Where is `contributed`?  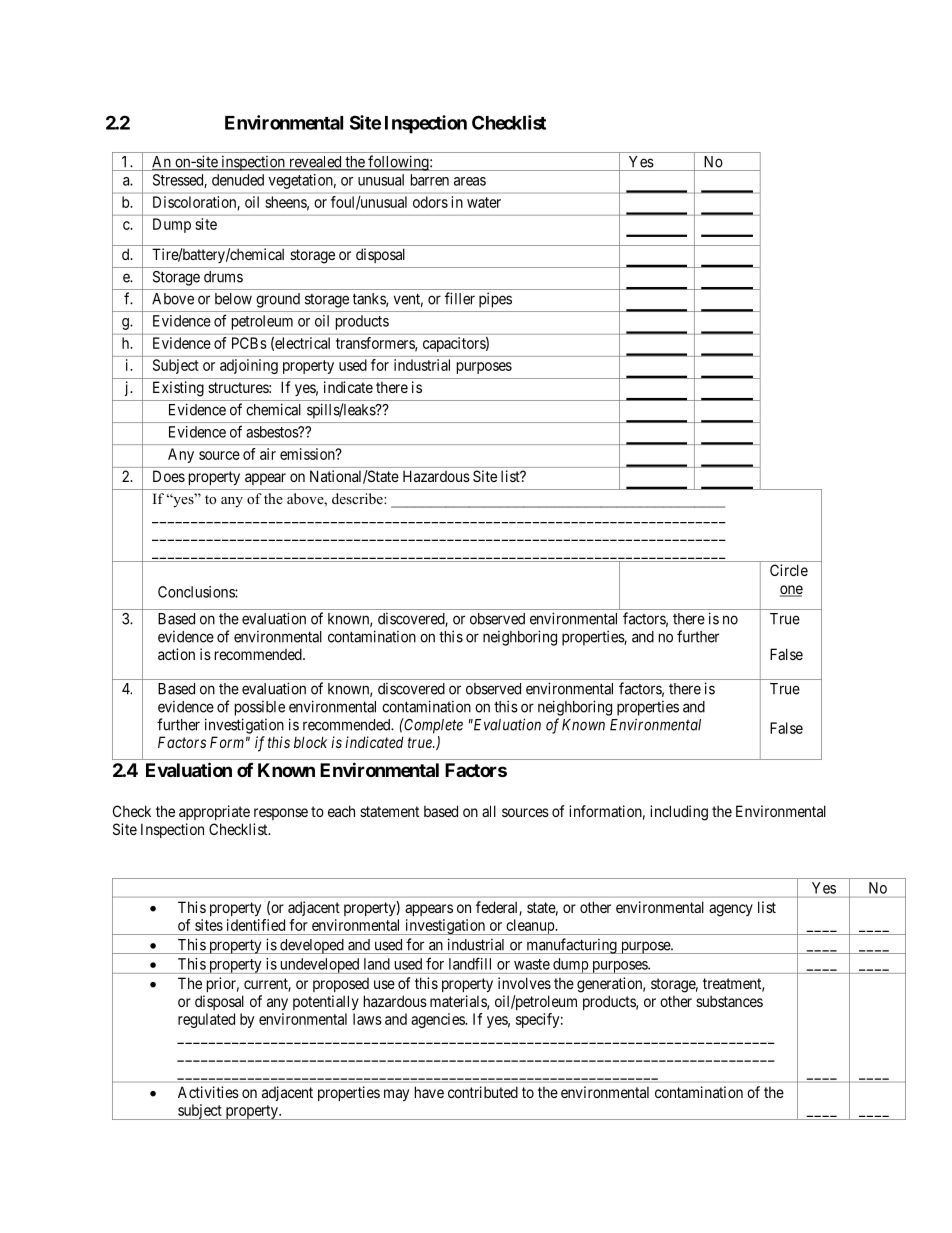
contributed is located at coordinates (483, 1092).
